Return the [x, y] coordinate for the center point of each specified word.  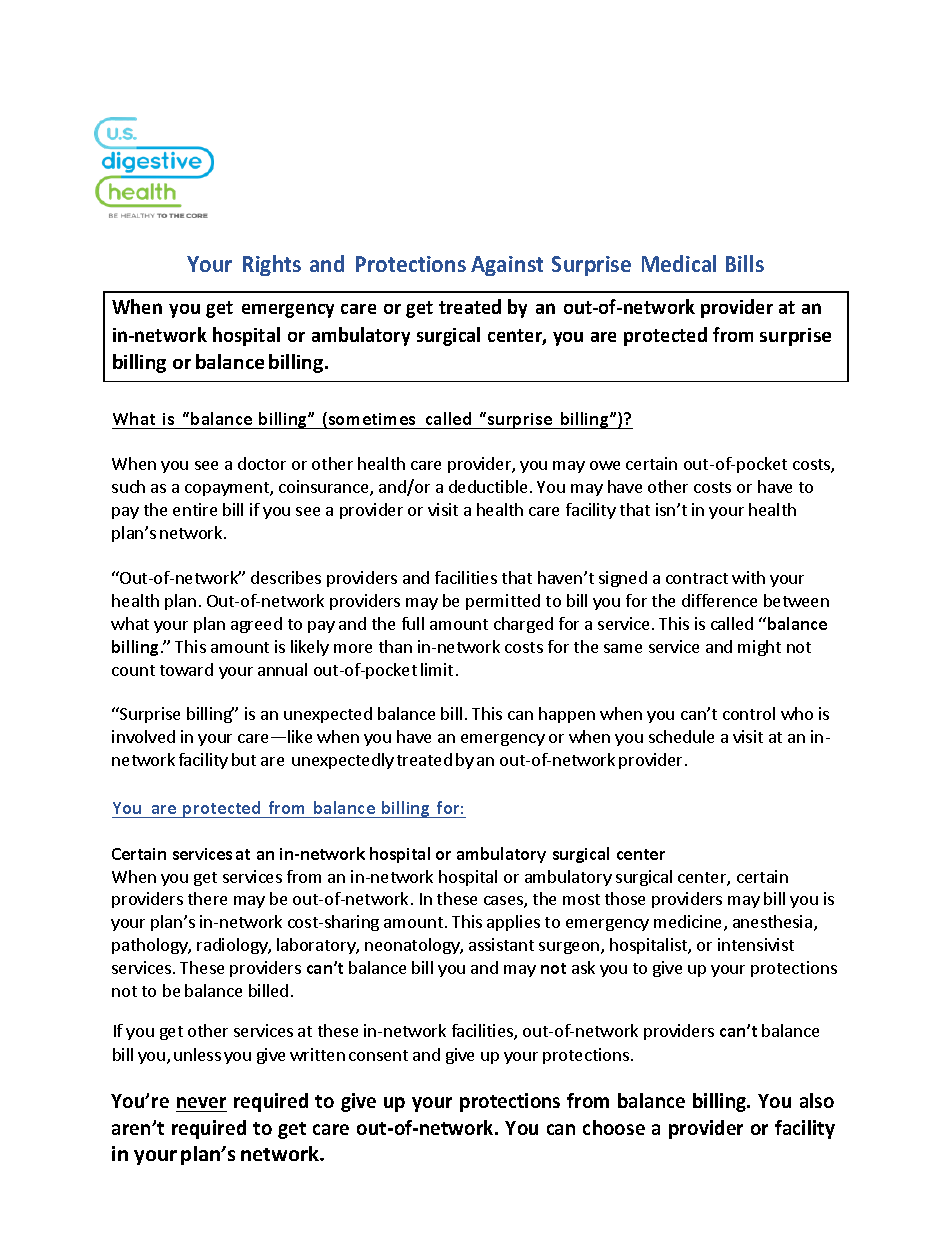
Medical [679, 263]
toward [186, 669]
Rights [272, 265]
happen [567, 715]
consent [378, 1055]
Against [507, 266]
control [749, 713]
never [201, 1102]
